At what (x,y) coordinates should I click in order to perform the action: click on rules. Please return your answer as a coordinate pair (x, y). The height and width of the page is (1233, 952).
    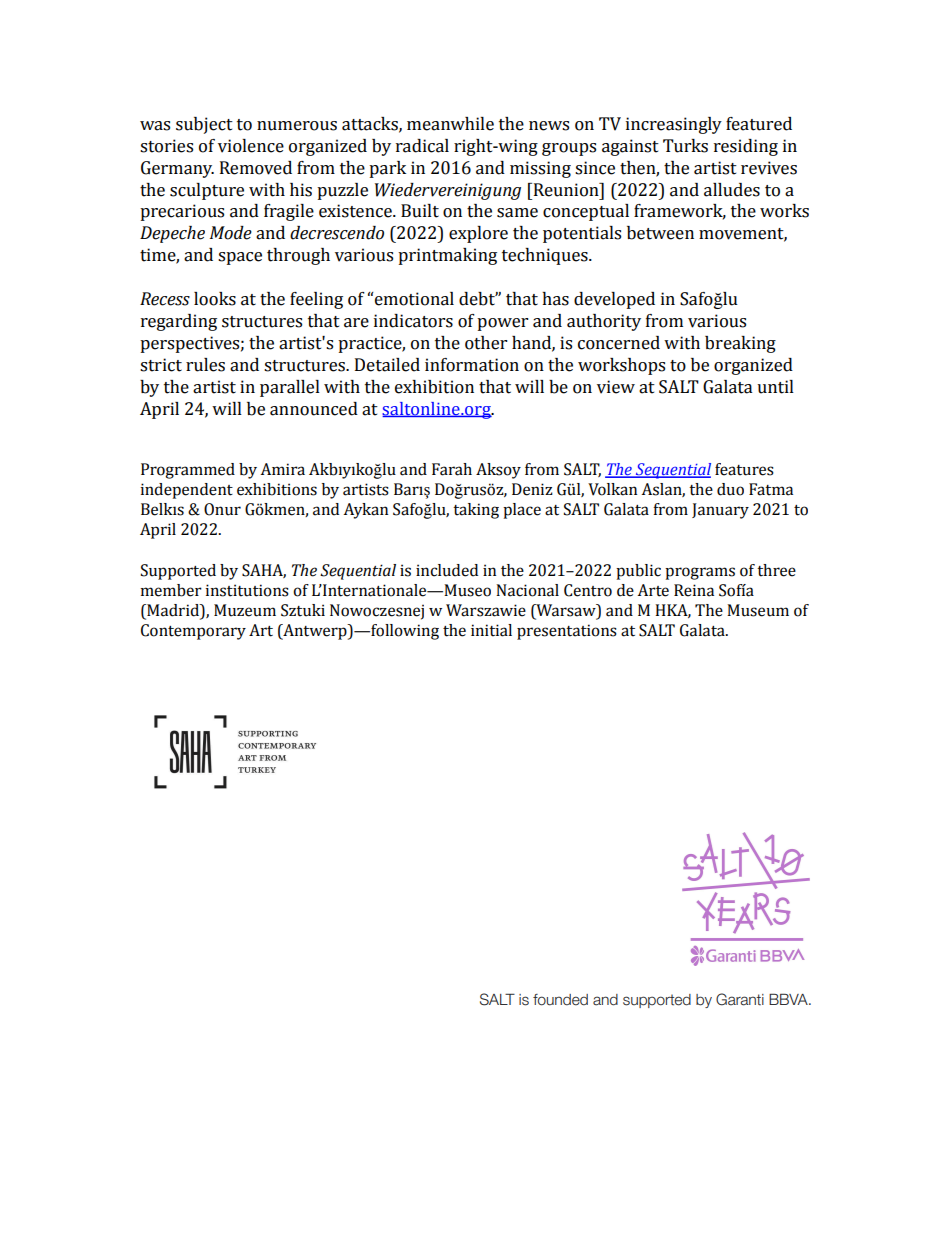
    Looking at the image, I should click on (205, 365).
